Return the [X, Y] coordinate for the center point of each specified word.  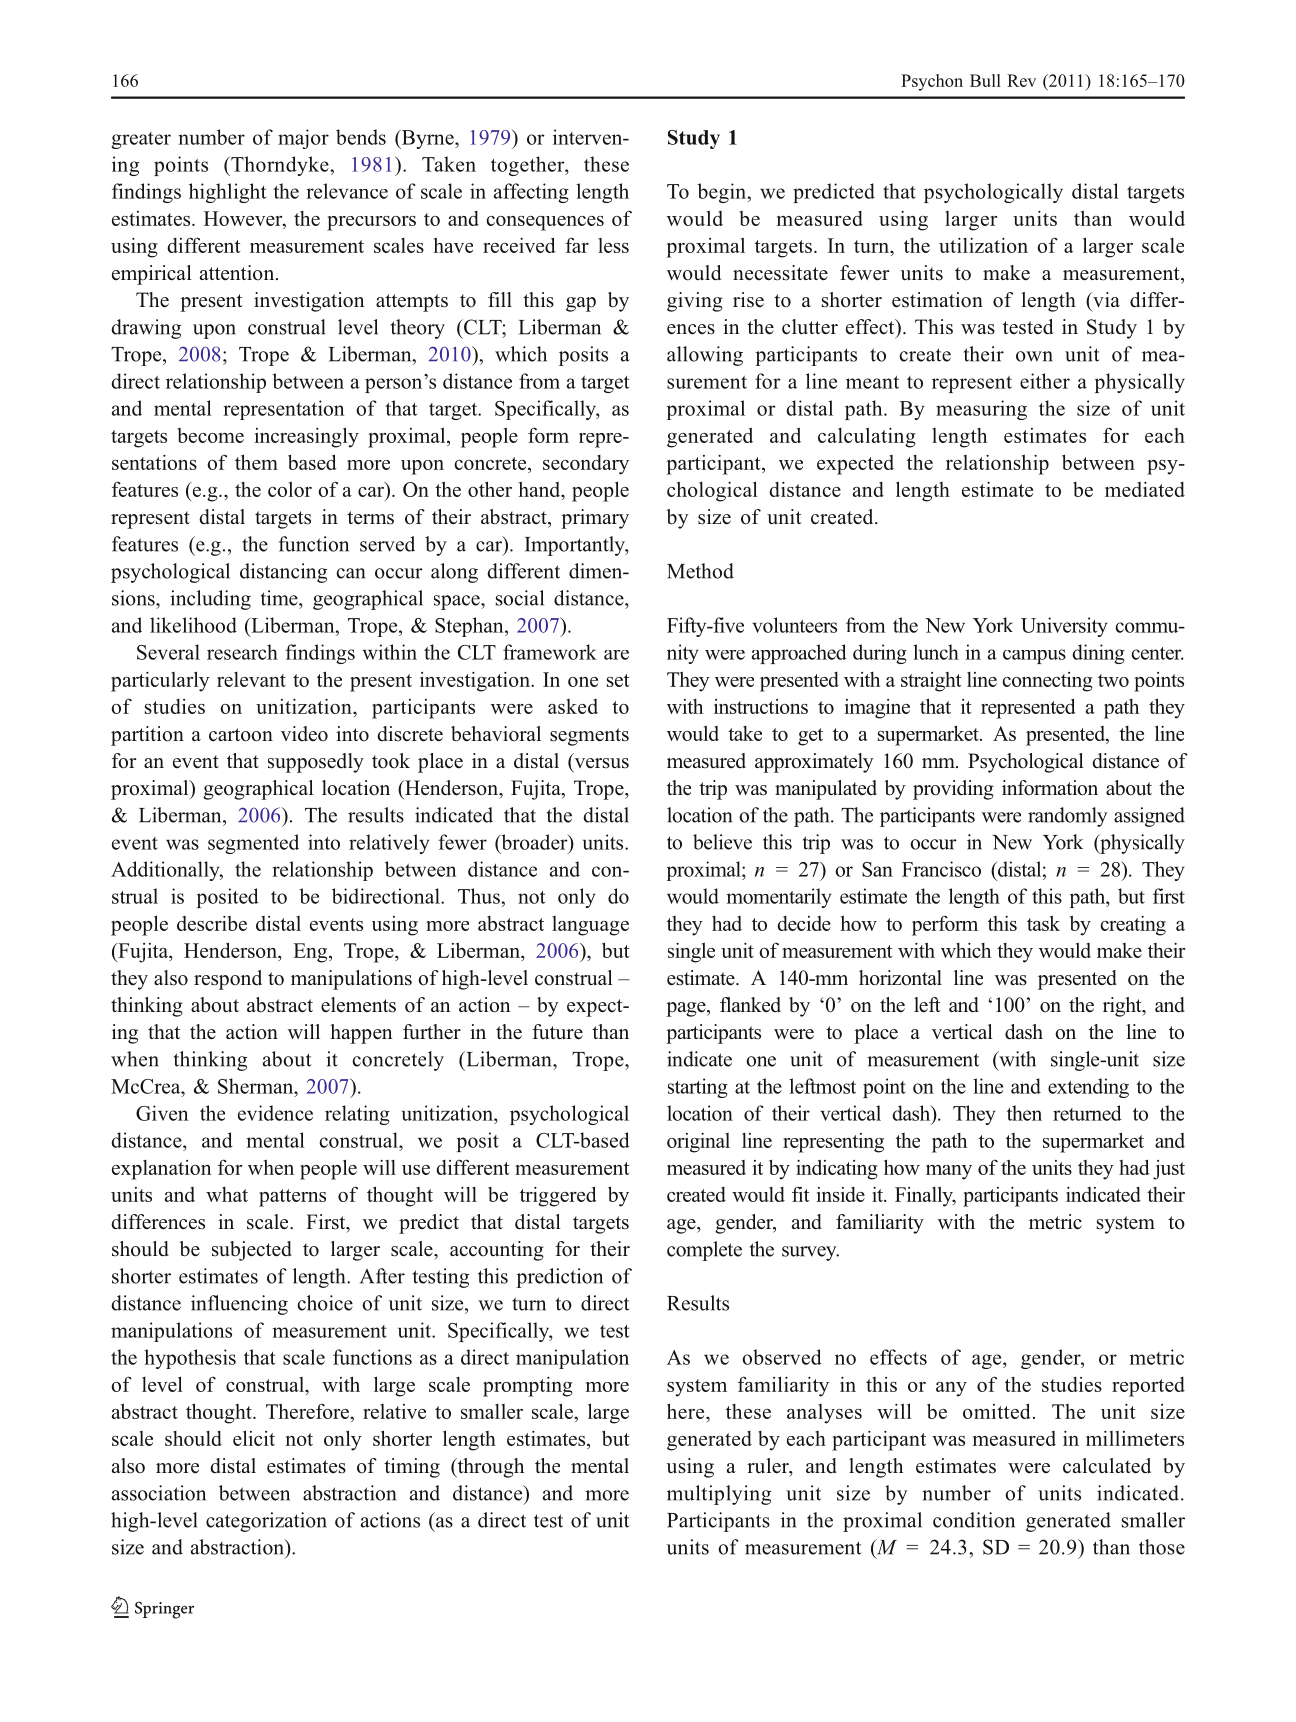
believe [722, 842]
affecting [531, 193]
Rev [1021, 80]
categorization [266, 1522]
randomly [1067, 817]
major [303, 139]
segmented [253, 844]
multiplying [719, 1495]
